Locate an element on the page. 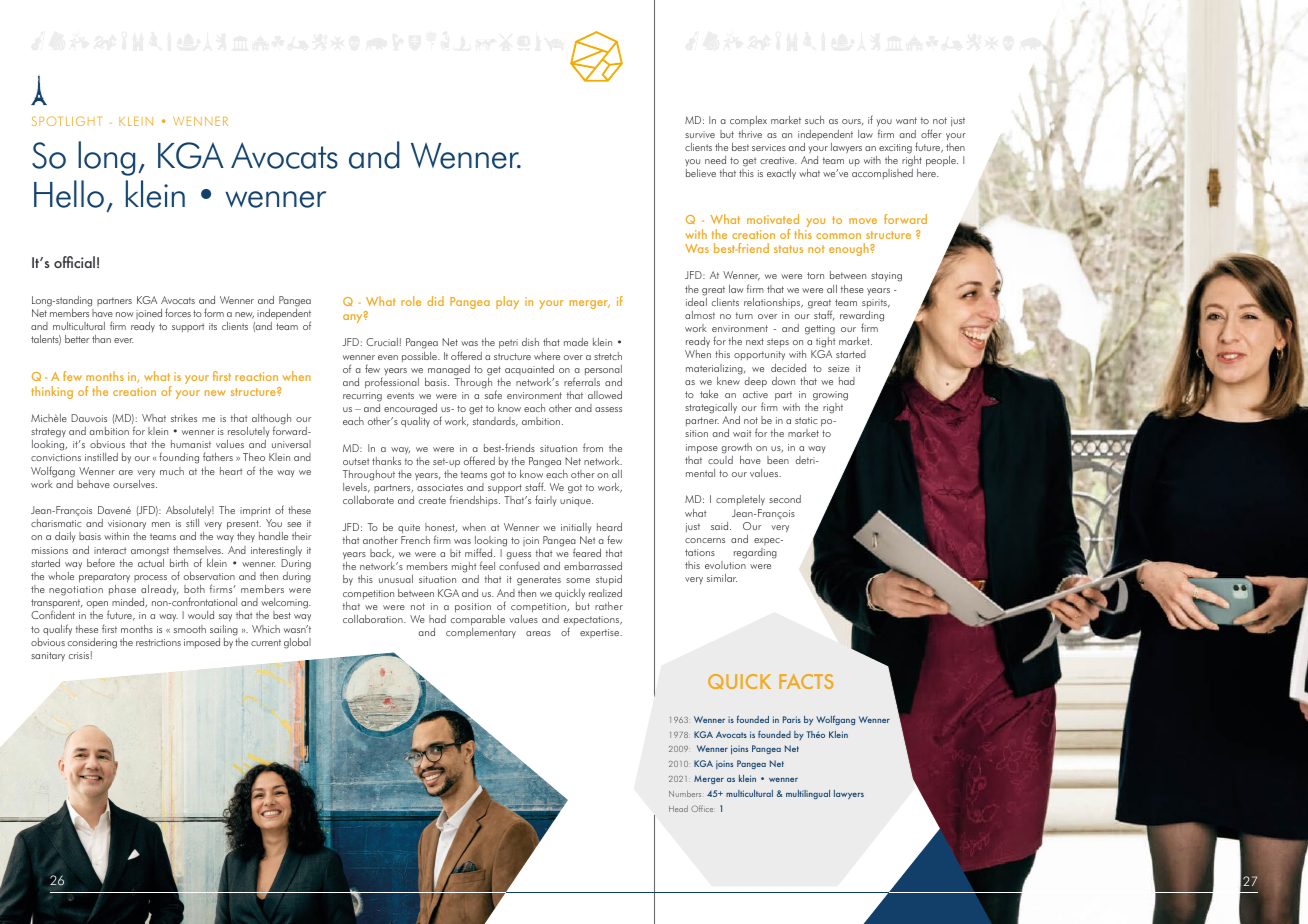 The width and height of the document is (1308, 924). sanitary is located at coordinates (48, 657).
